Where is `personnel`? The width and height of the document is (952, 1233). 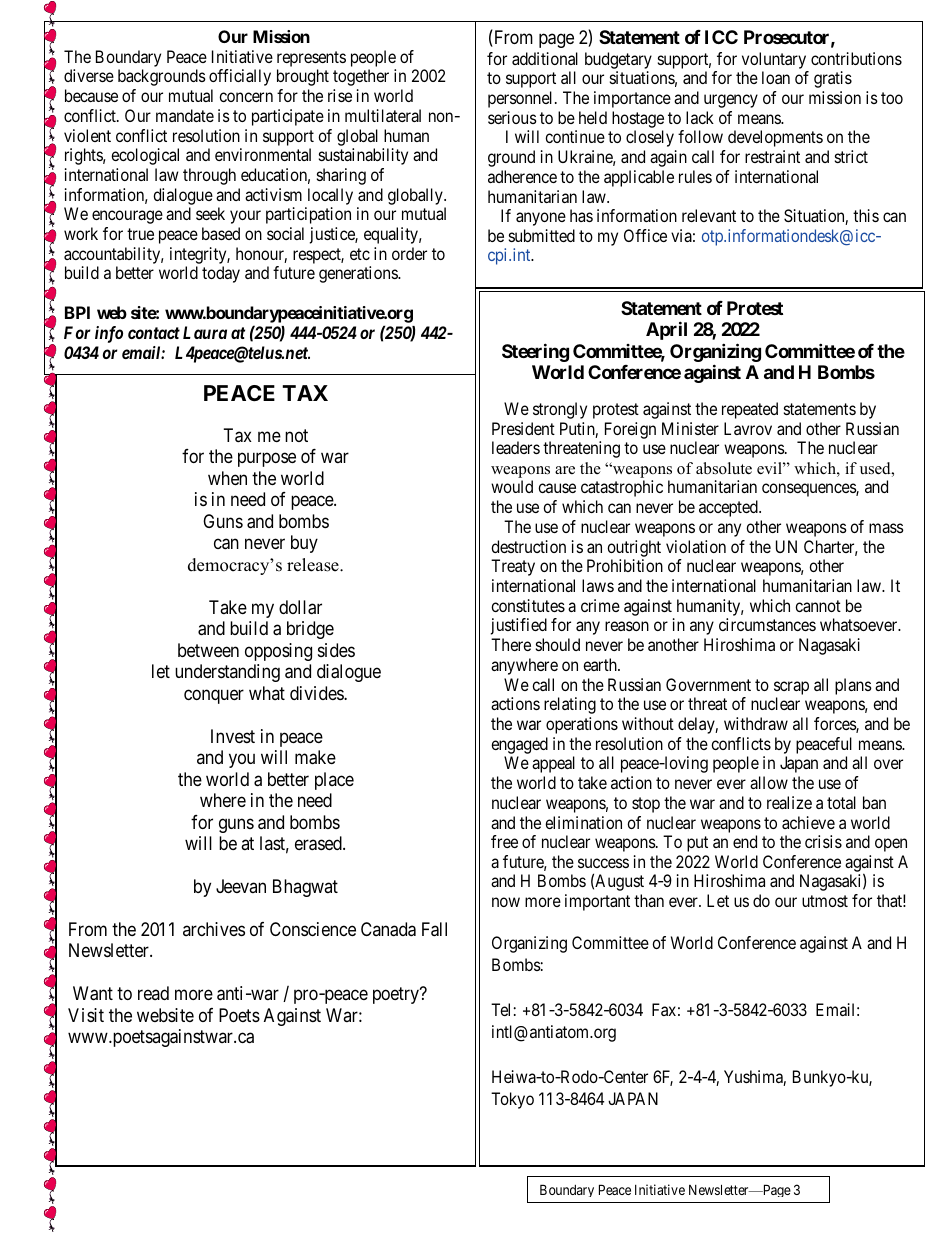 personnel is located at coordinates (522, 99).
